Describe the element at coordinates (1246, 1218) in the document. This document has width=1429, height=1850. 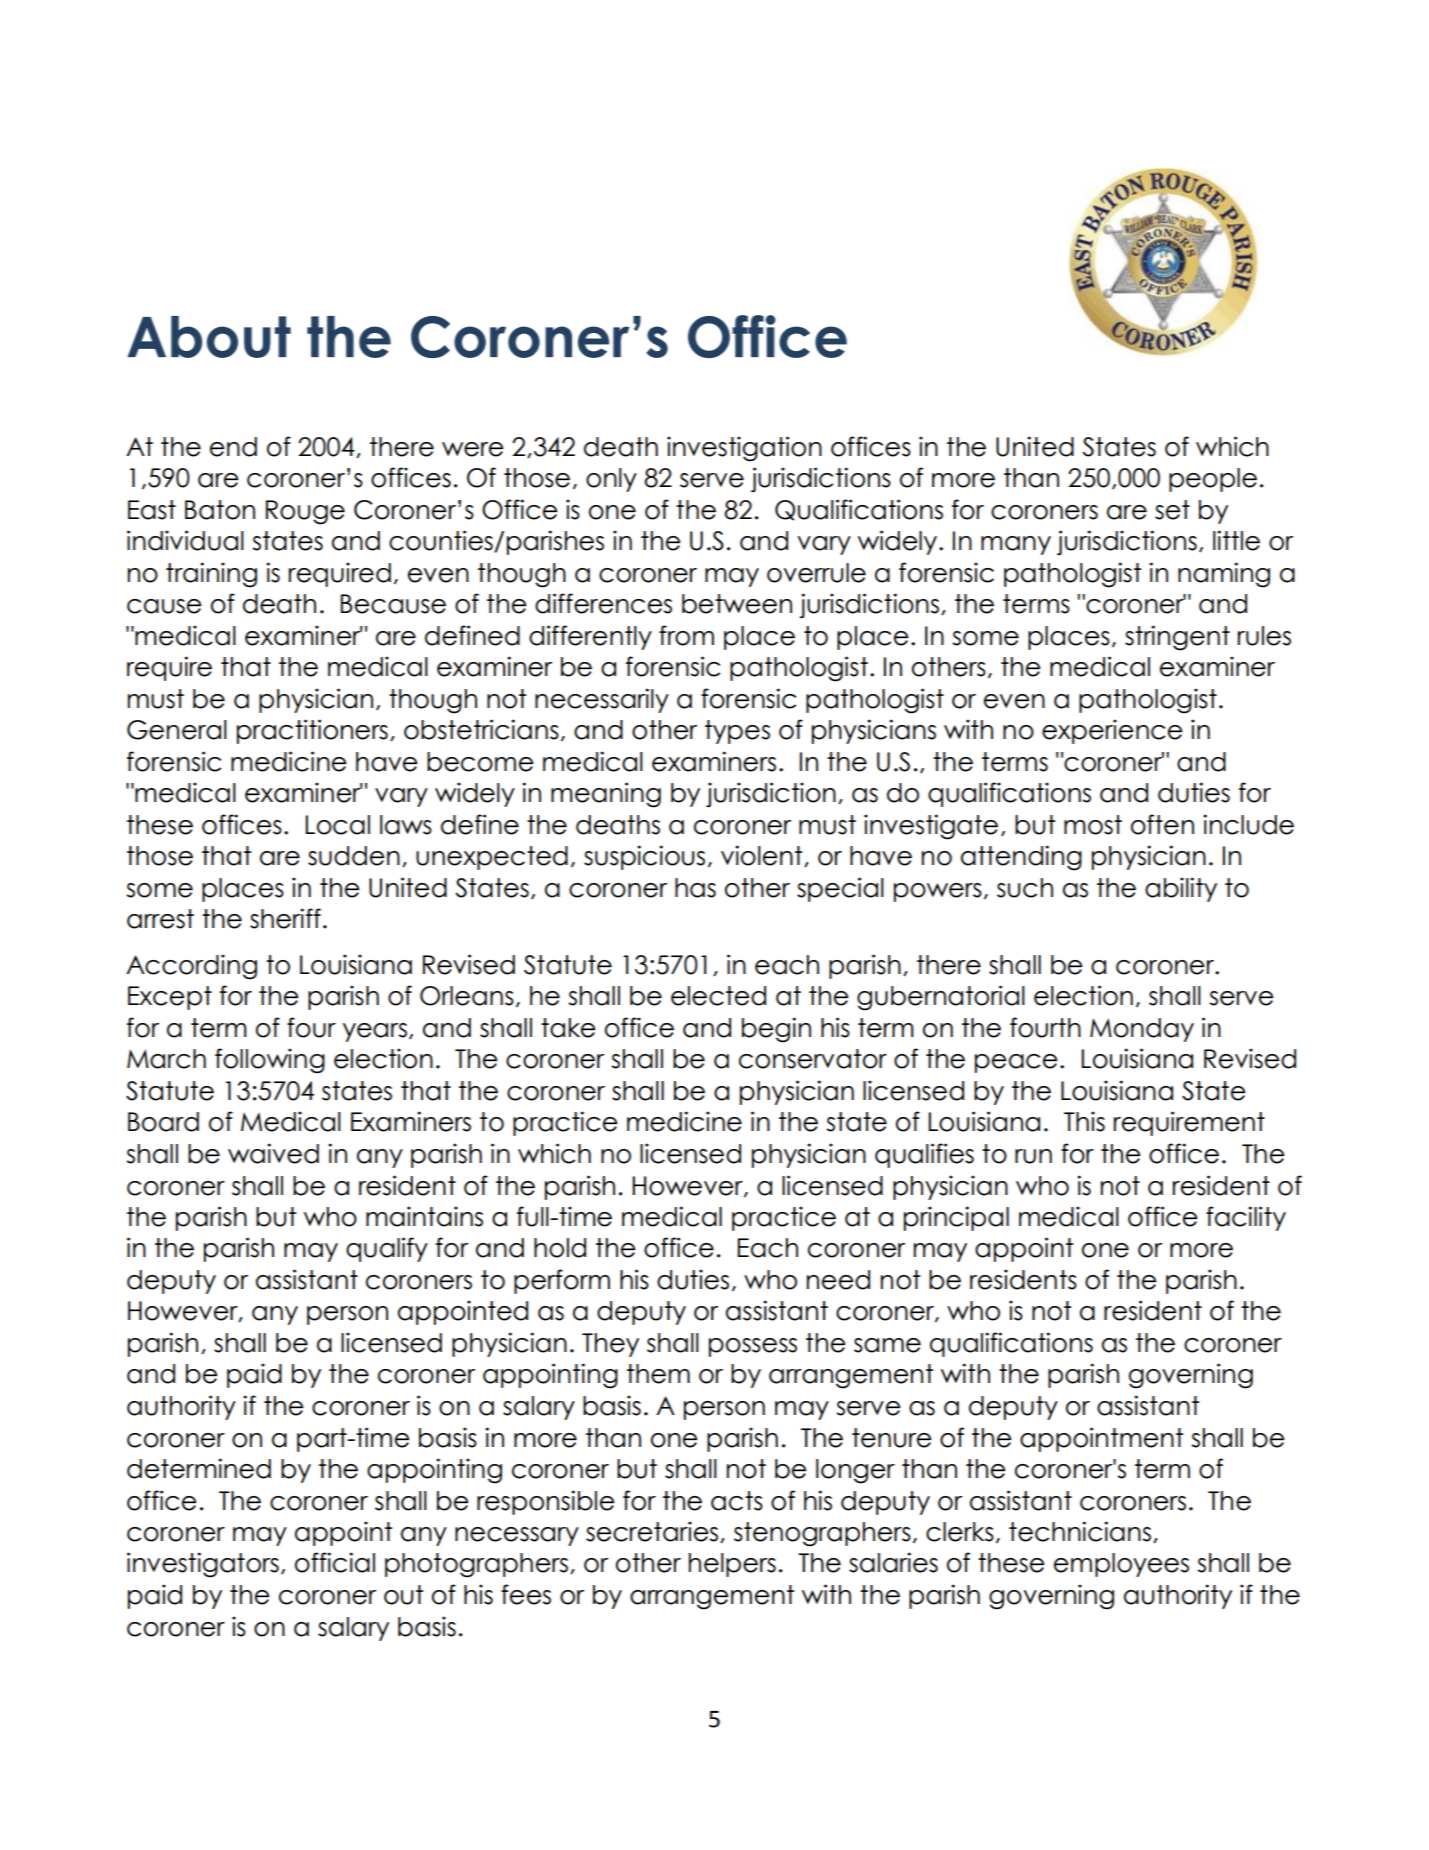
I see `facility` at that location.
